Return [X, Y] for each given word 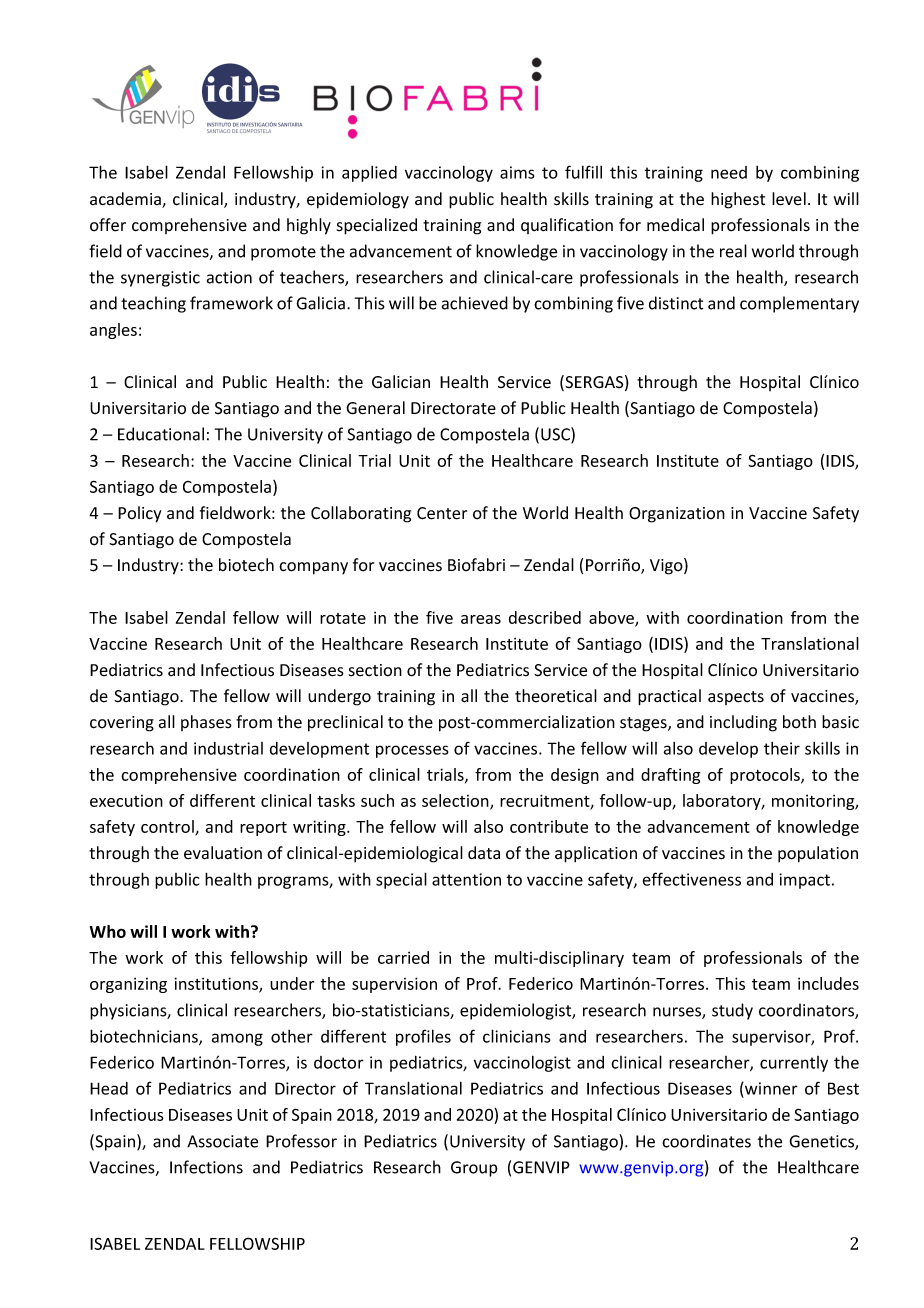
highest [738, 200]
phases [206, 723]
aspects [736, 698]
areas [481, 619]
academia [126, 200]
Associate [222, 1141]
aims [517, 172]
